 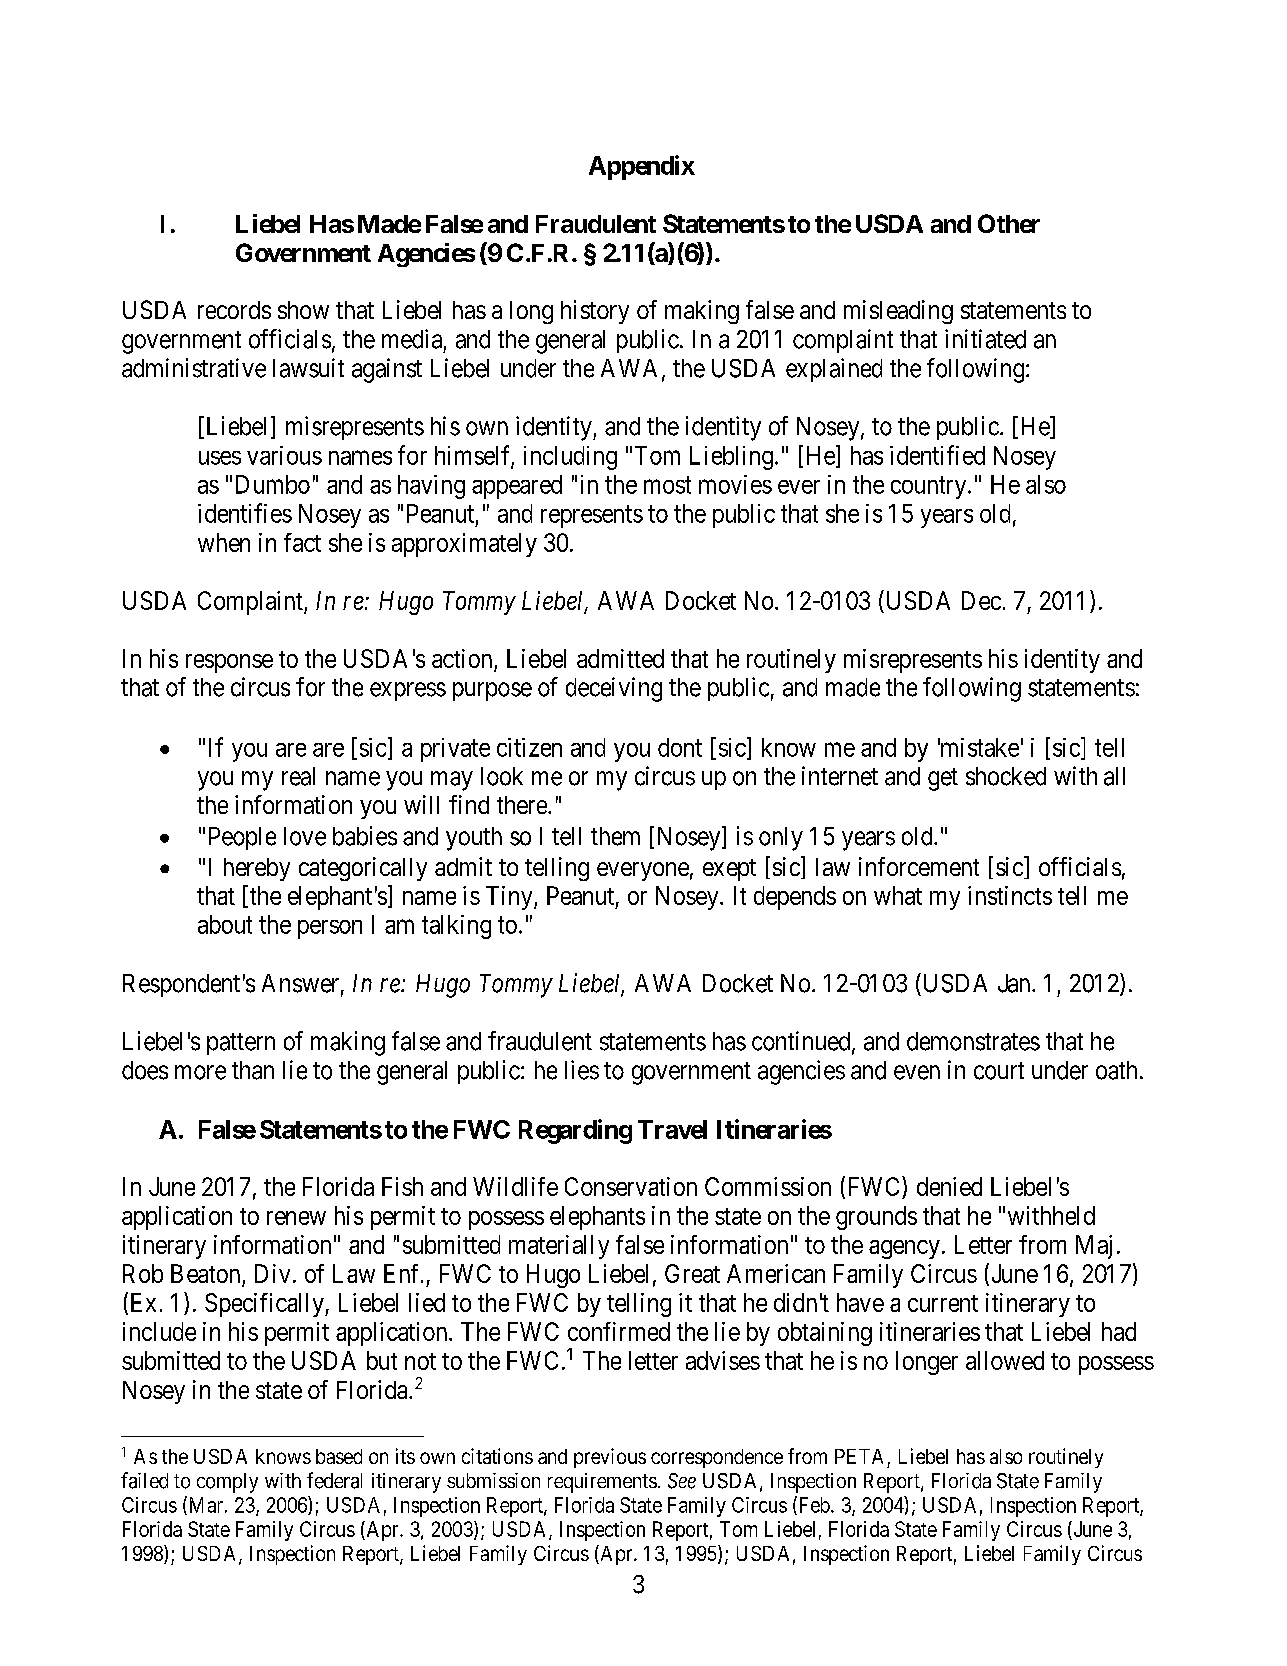 What do you see at coordinates (614, 689) in the screenshot?
I see `deceiving` at bounding box center [614, 689].
